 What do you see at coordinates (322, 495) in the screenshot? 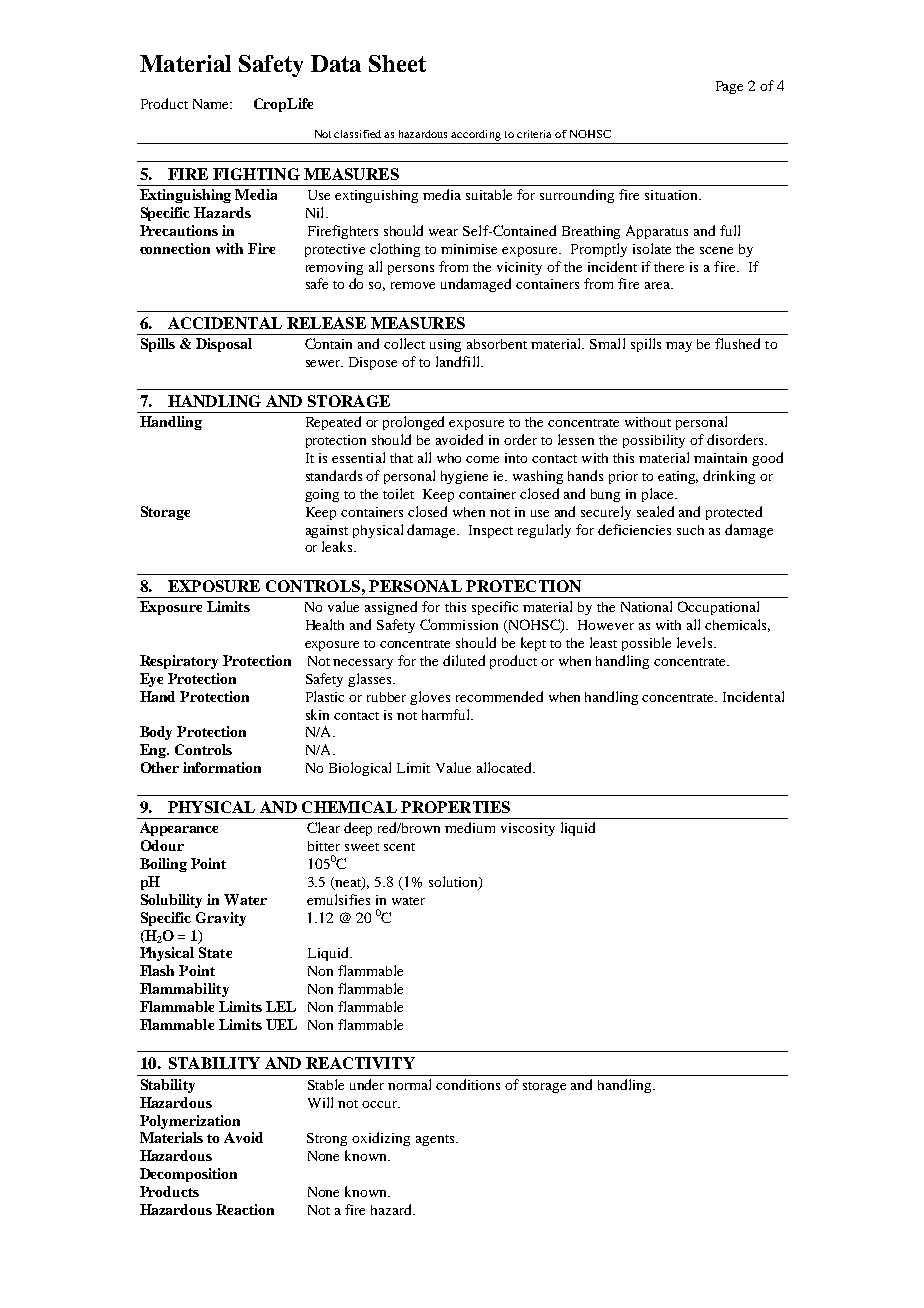
I see `going` at bounding box center [322, 495].
